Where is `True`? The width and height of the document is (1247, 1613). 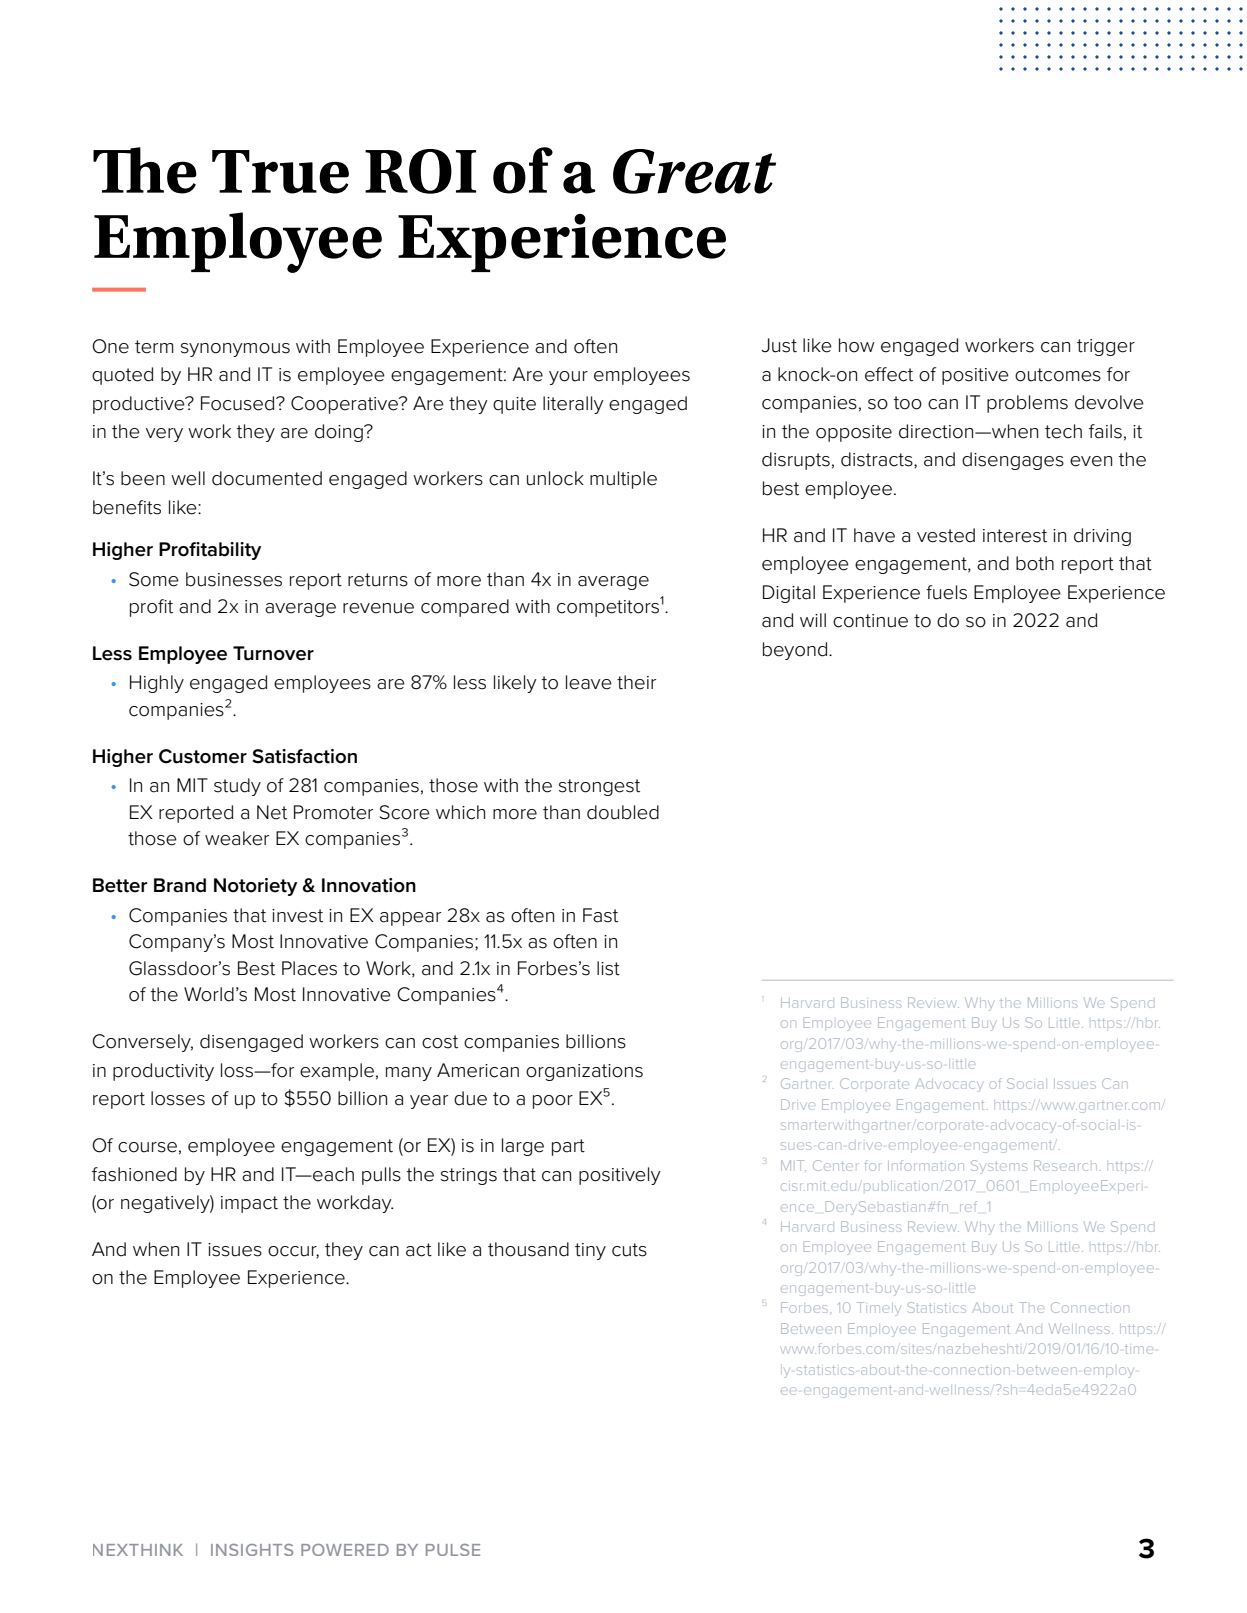 True is located at coordinates (280, 172).
